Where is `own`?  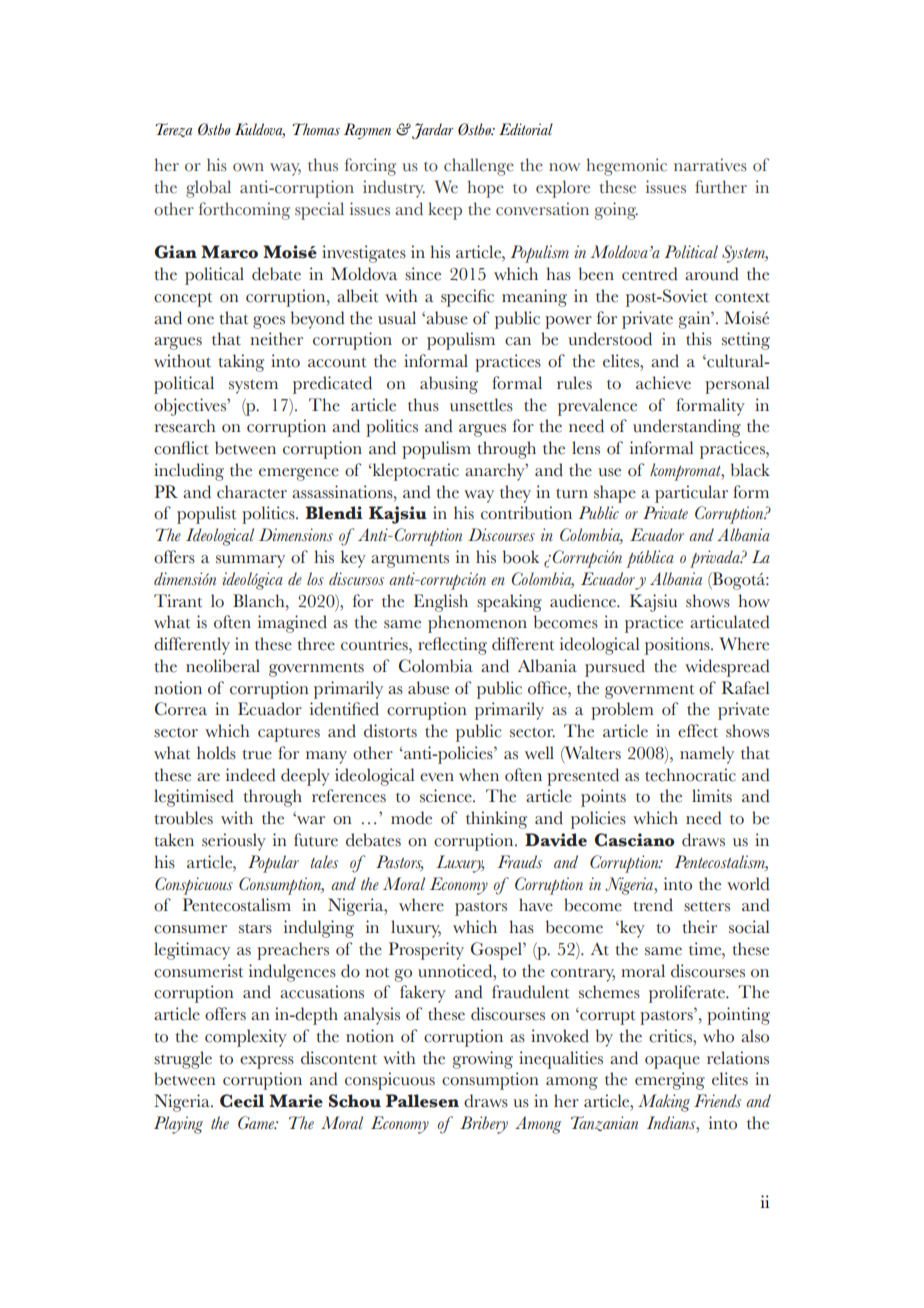 own is located at coordinates (248, 167).
